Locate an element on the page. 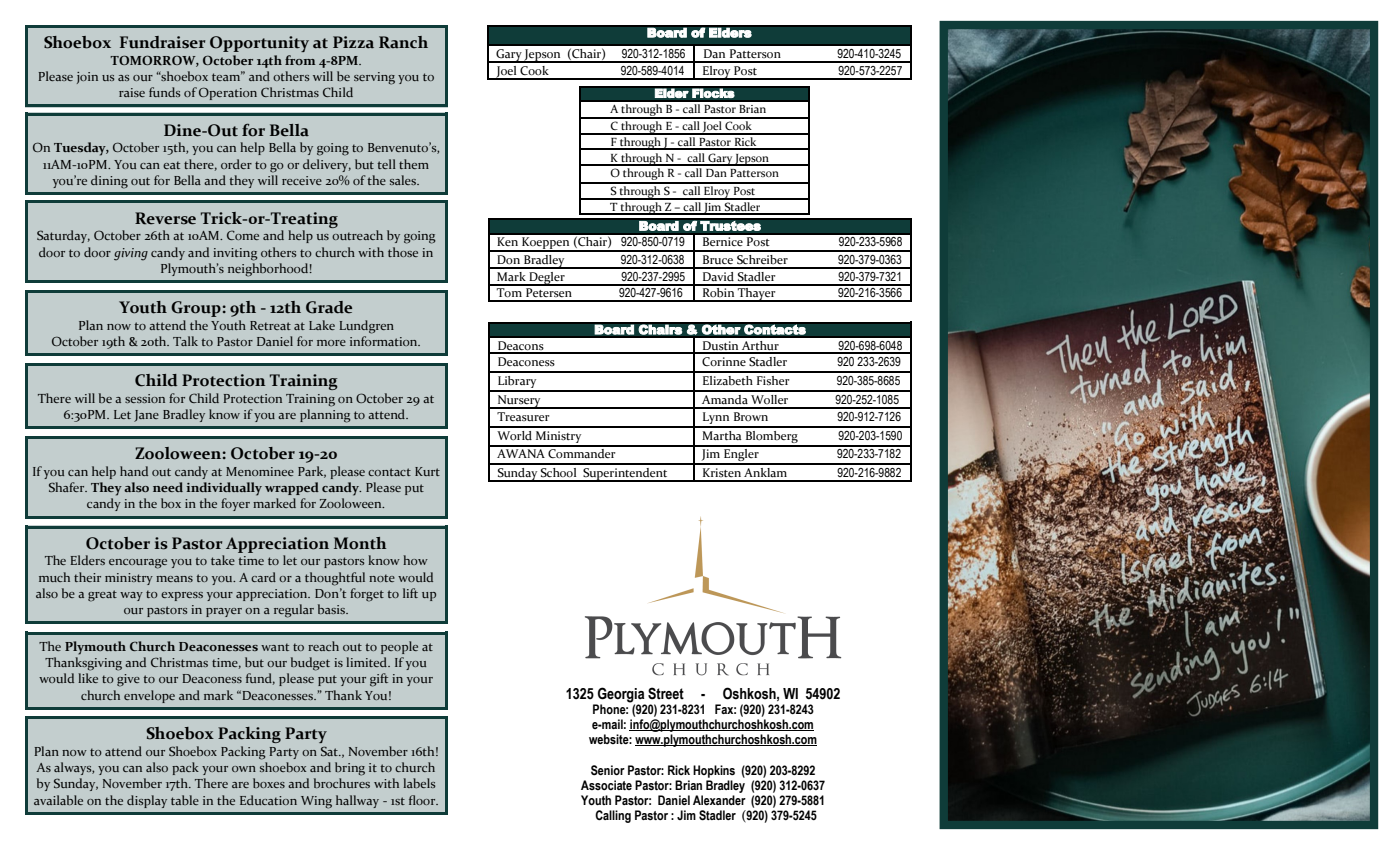 The width and height of the page is (1400, 850). display is located at coordinates (147, 801).
